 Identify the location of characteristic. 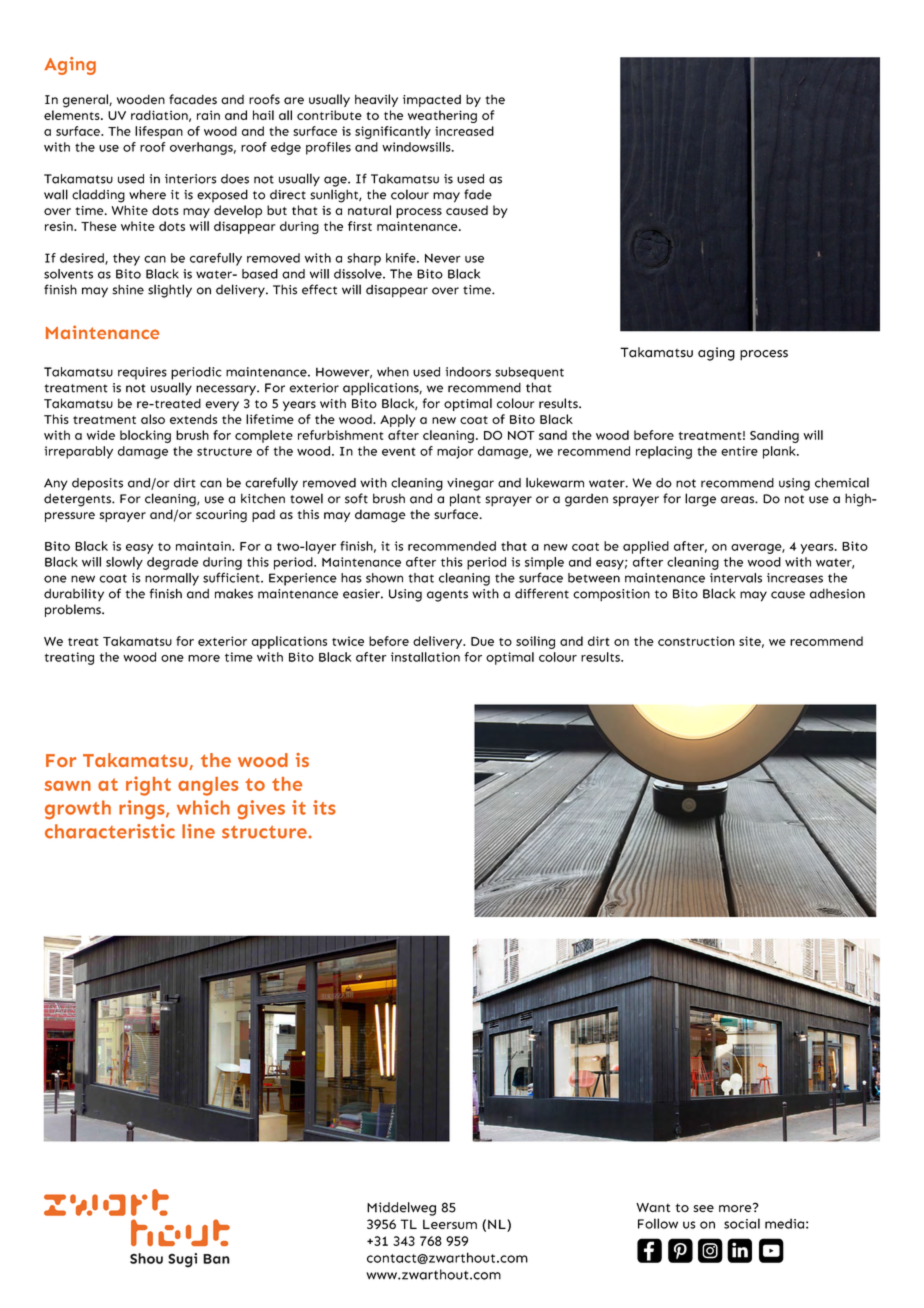
(110, 831).
